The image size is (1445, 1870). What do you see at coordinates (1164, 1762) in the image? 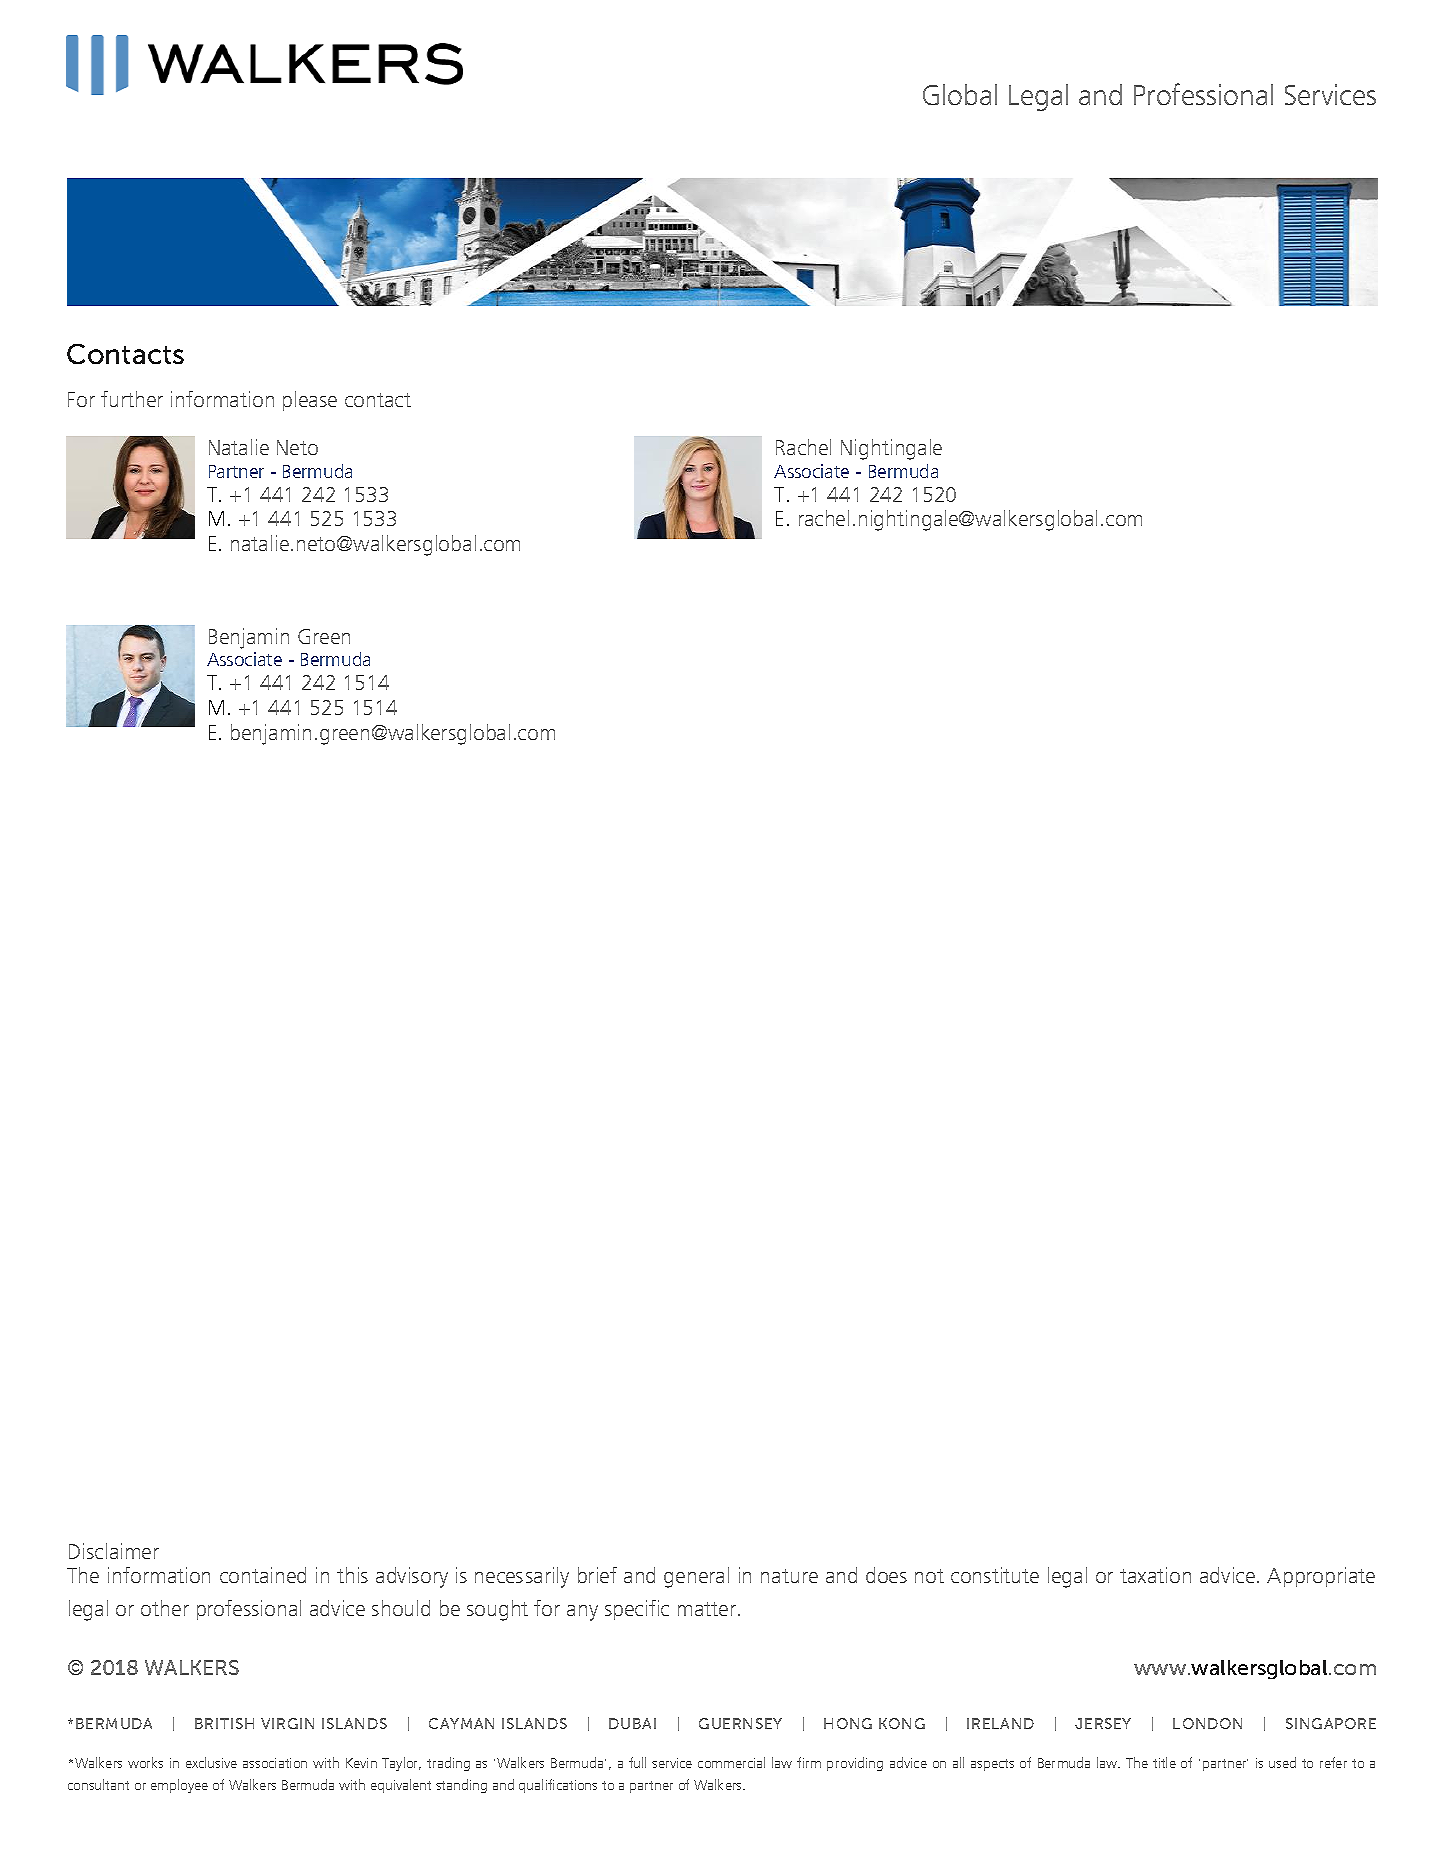
I see `title` at bounding box center [1164, 1762].
